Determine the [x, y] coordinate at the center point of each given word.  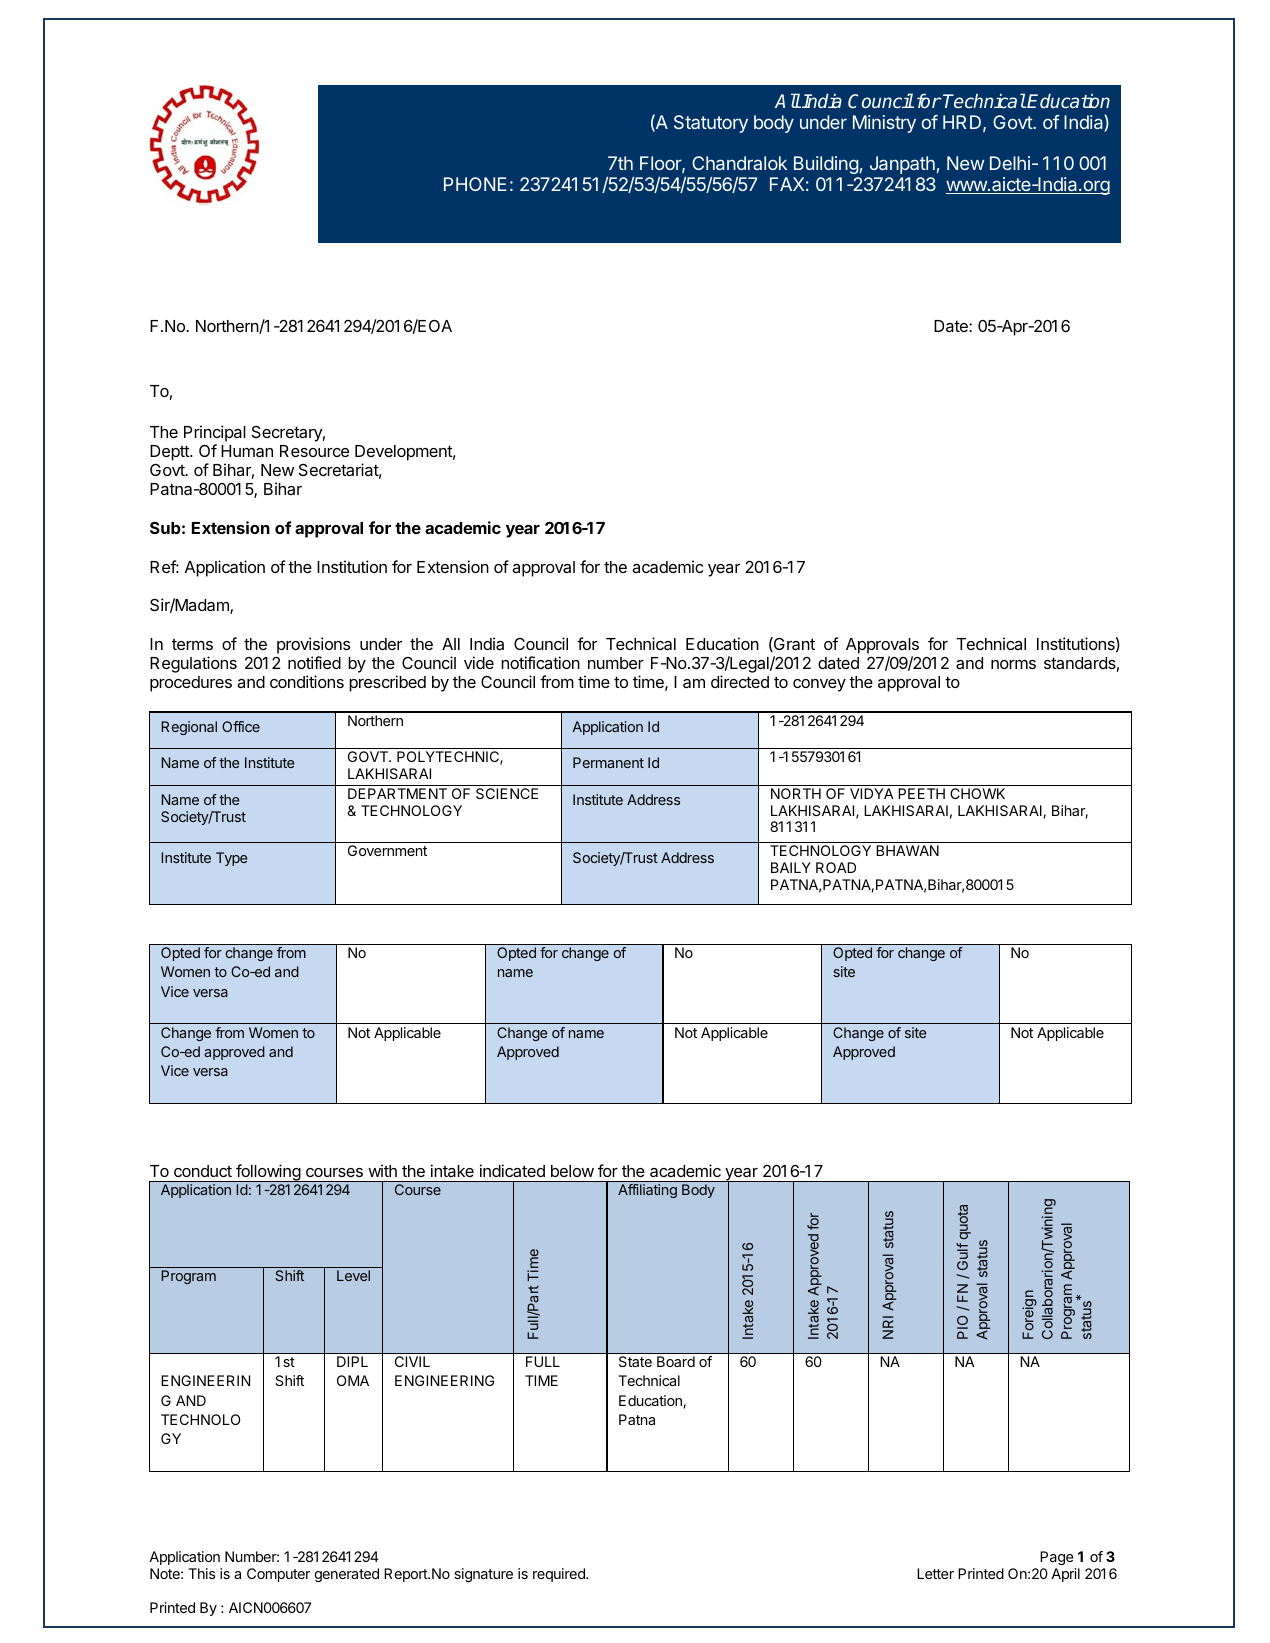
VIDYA [872, 793]
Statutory [711, 124]
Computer [278, 1575]
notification [540, 662]
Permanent [608, 762]
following [268, 1173]
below [572, 1171]
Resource [314, 451]
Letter [935, 1573]
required [560, 1575]
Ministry [884, 124]
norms [1013, 664]
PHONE [475, 184]
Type [231, 859]
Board [676, 1361]
